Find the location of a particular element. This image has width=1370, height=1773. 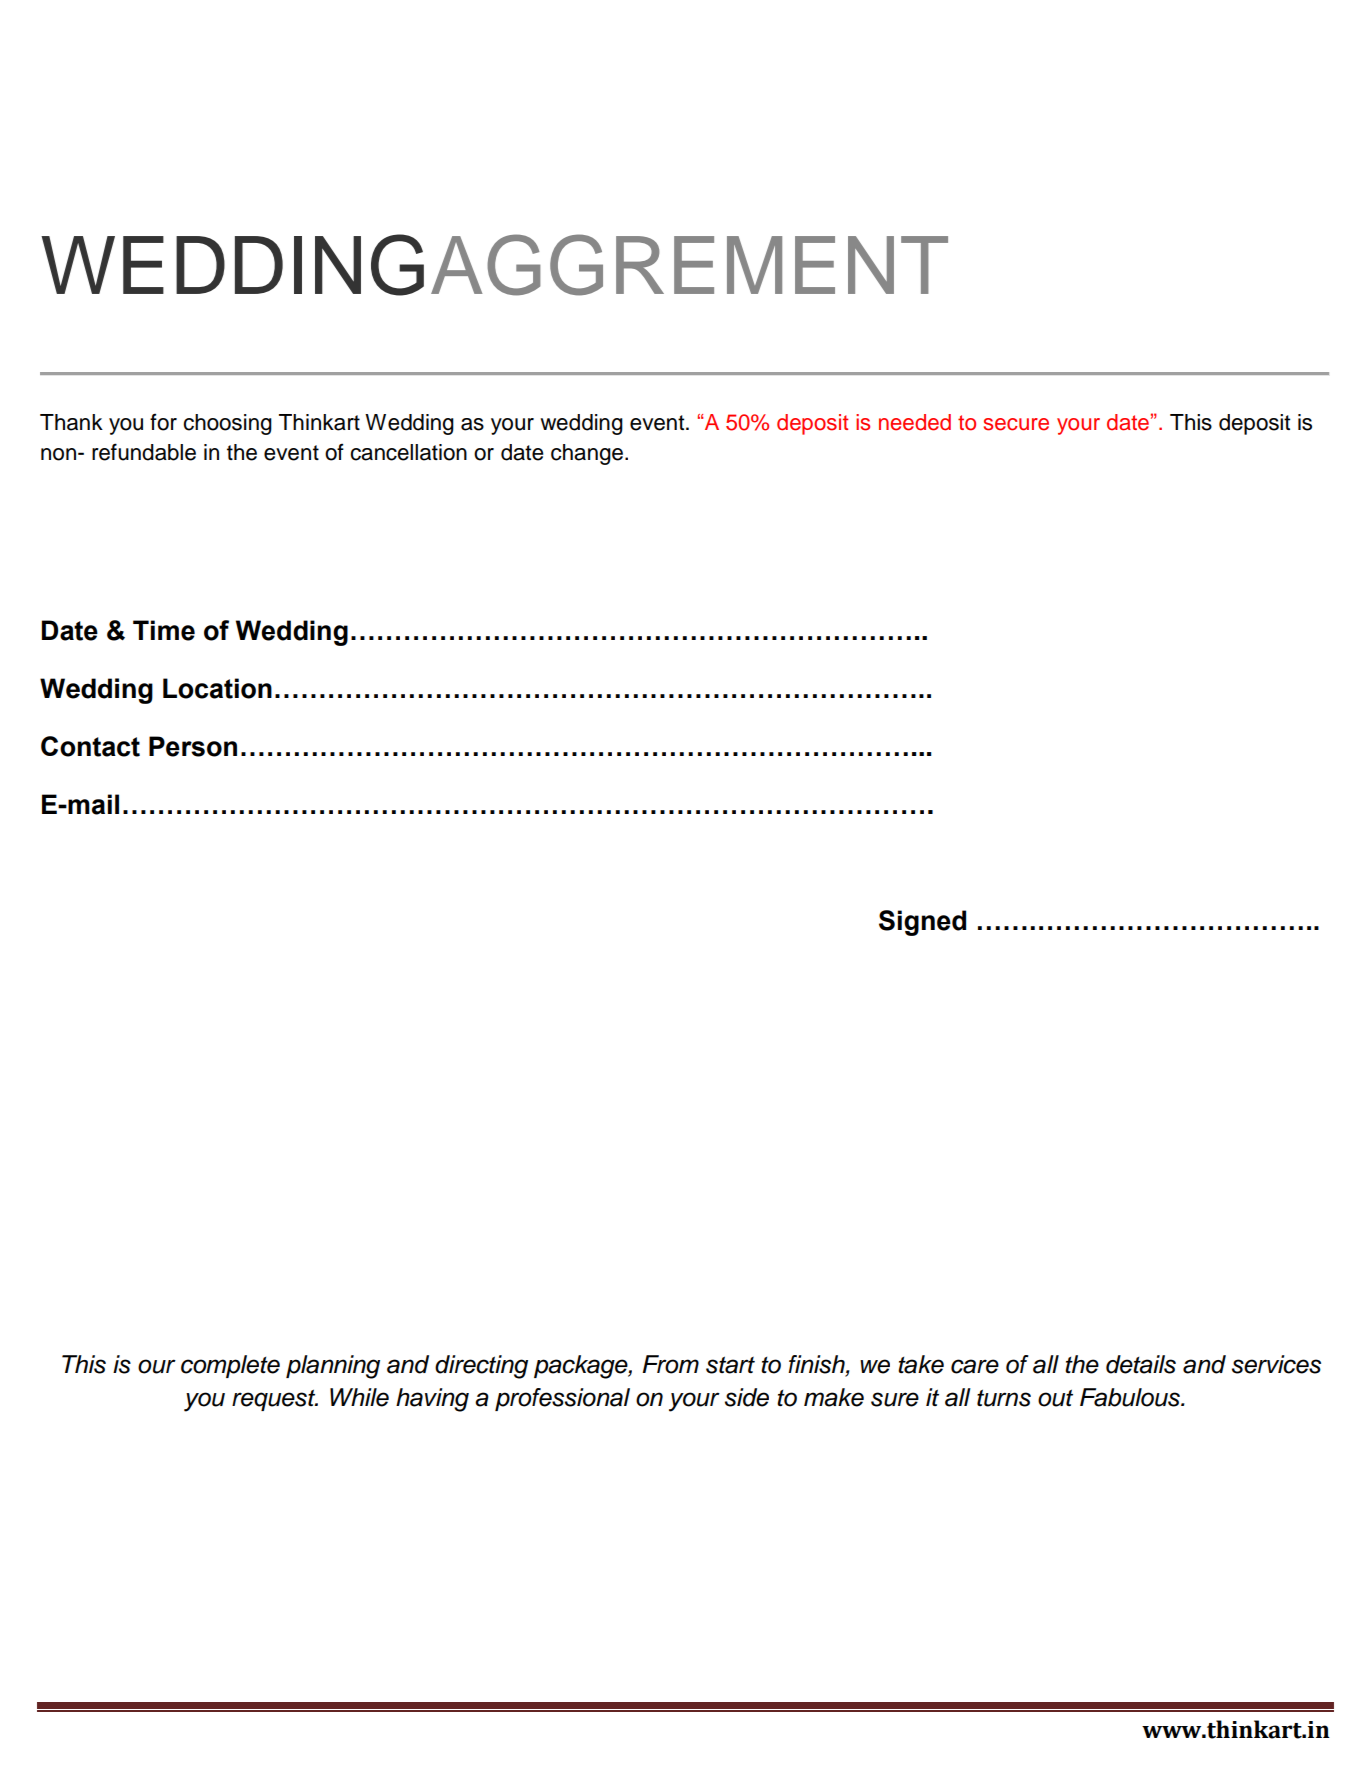

choosing is located at coordinates (227, 424).
